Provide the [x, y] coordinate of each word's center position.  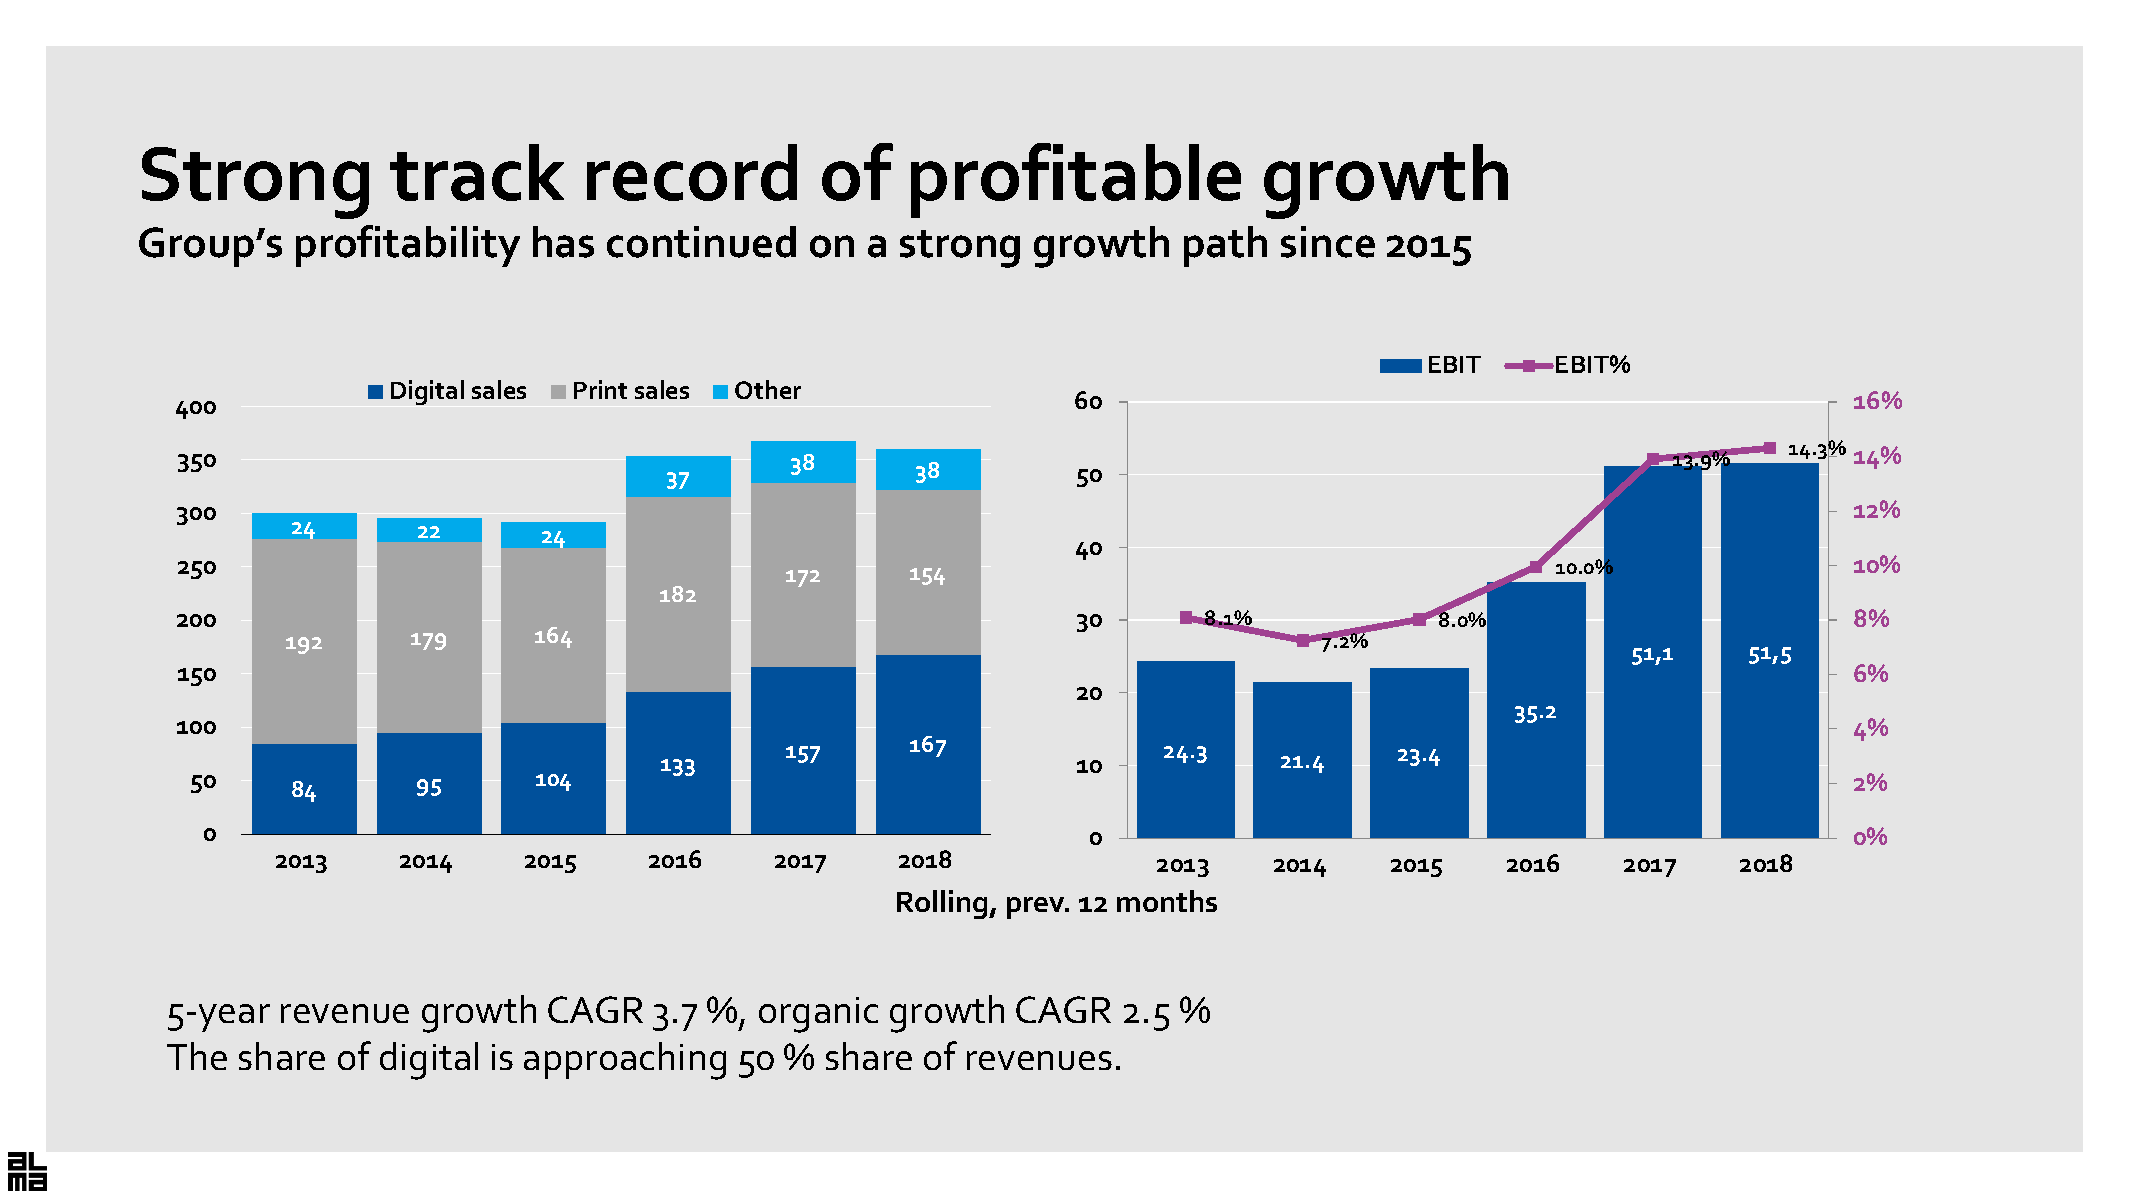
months [1167, 901]
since [1328, 242]
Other [768, 389]
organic [818, 1015]
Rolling [944, 904]
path [1225, 246]
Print [600, 389]
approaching [625, 1061]
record [692, 172]
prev [1037, 908]
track [477, 172]
